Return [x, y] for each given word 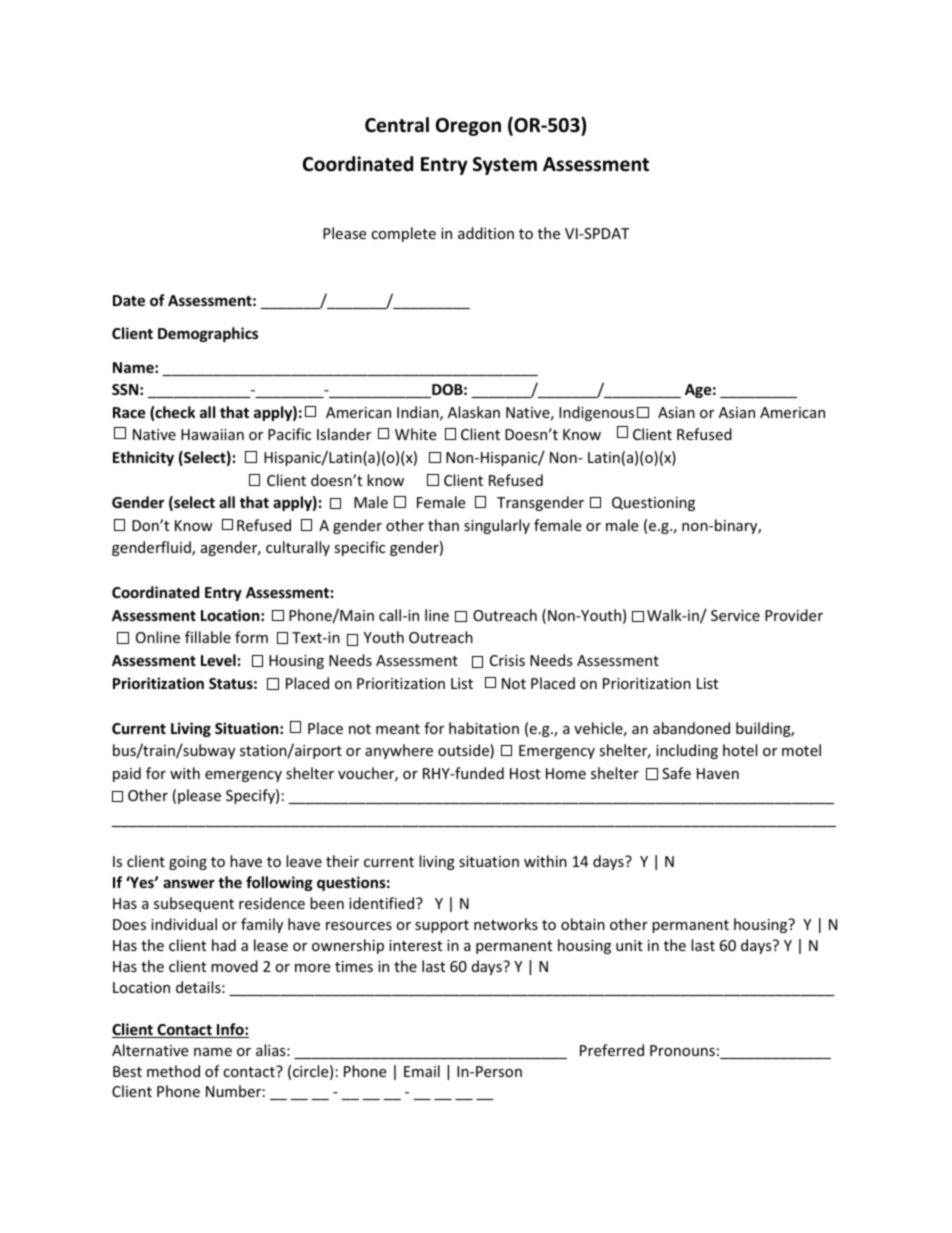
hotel [740, 750]
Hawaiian [212, 434]
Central [397, 125]
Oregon [468, 127]
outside [464, 751]
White [415, 434]
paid [127, 774]
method [173, 1071]
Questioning [653, 504]
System [505, 166]
